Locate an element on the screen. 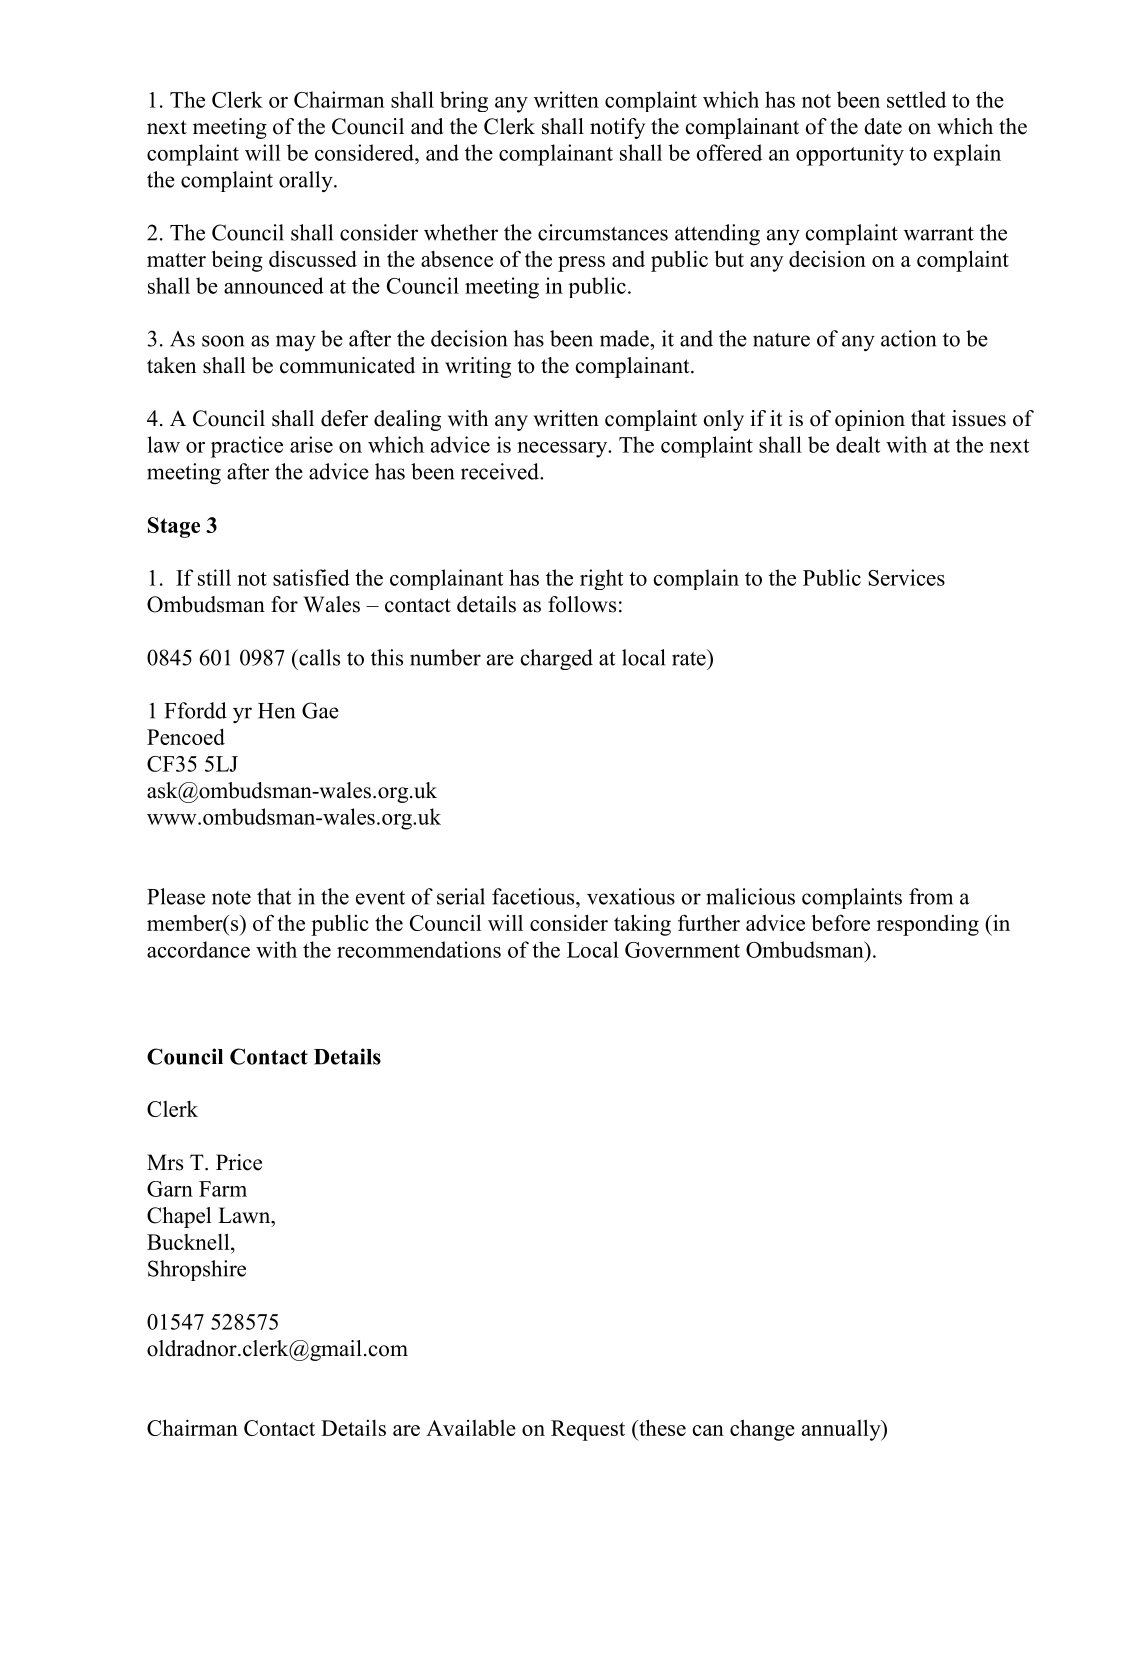 This screenshot has width=1146, height=1669. Hen is located at coordinates (276, 711).
